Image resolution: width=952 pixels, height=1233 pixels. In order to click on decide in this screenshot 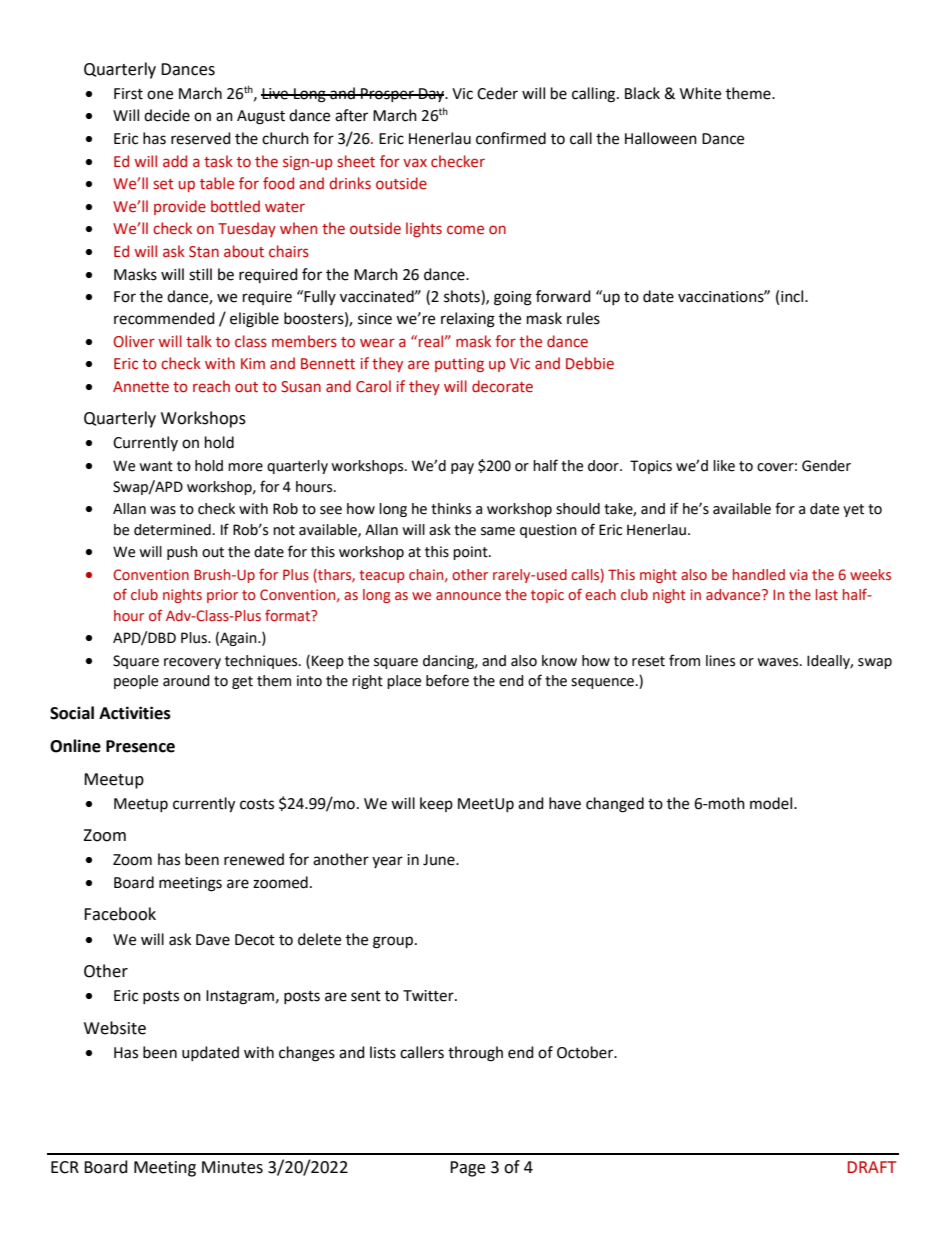, I will do `click(167, 115)`.
